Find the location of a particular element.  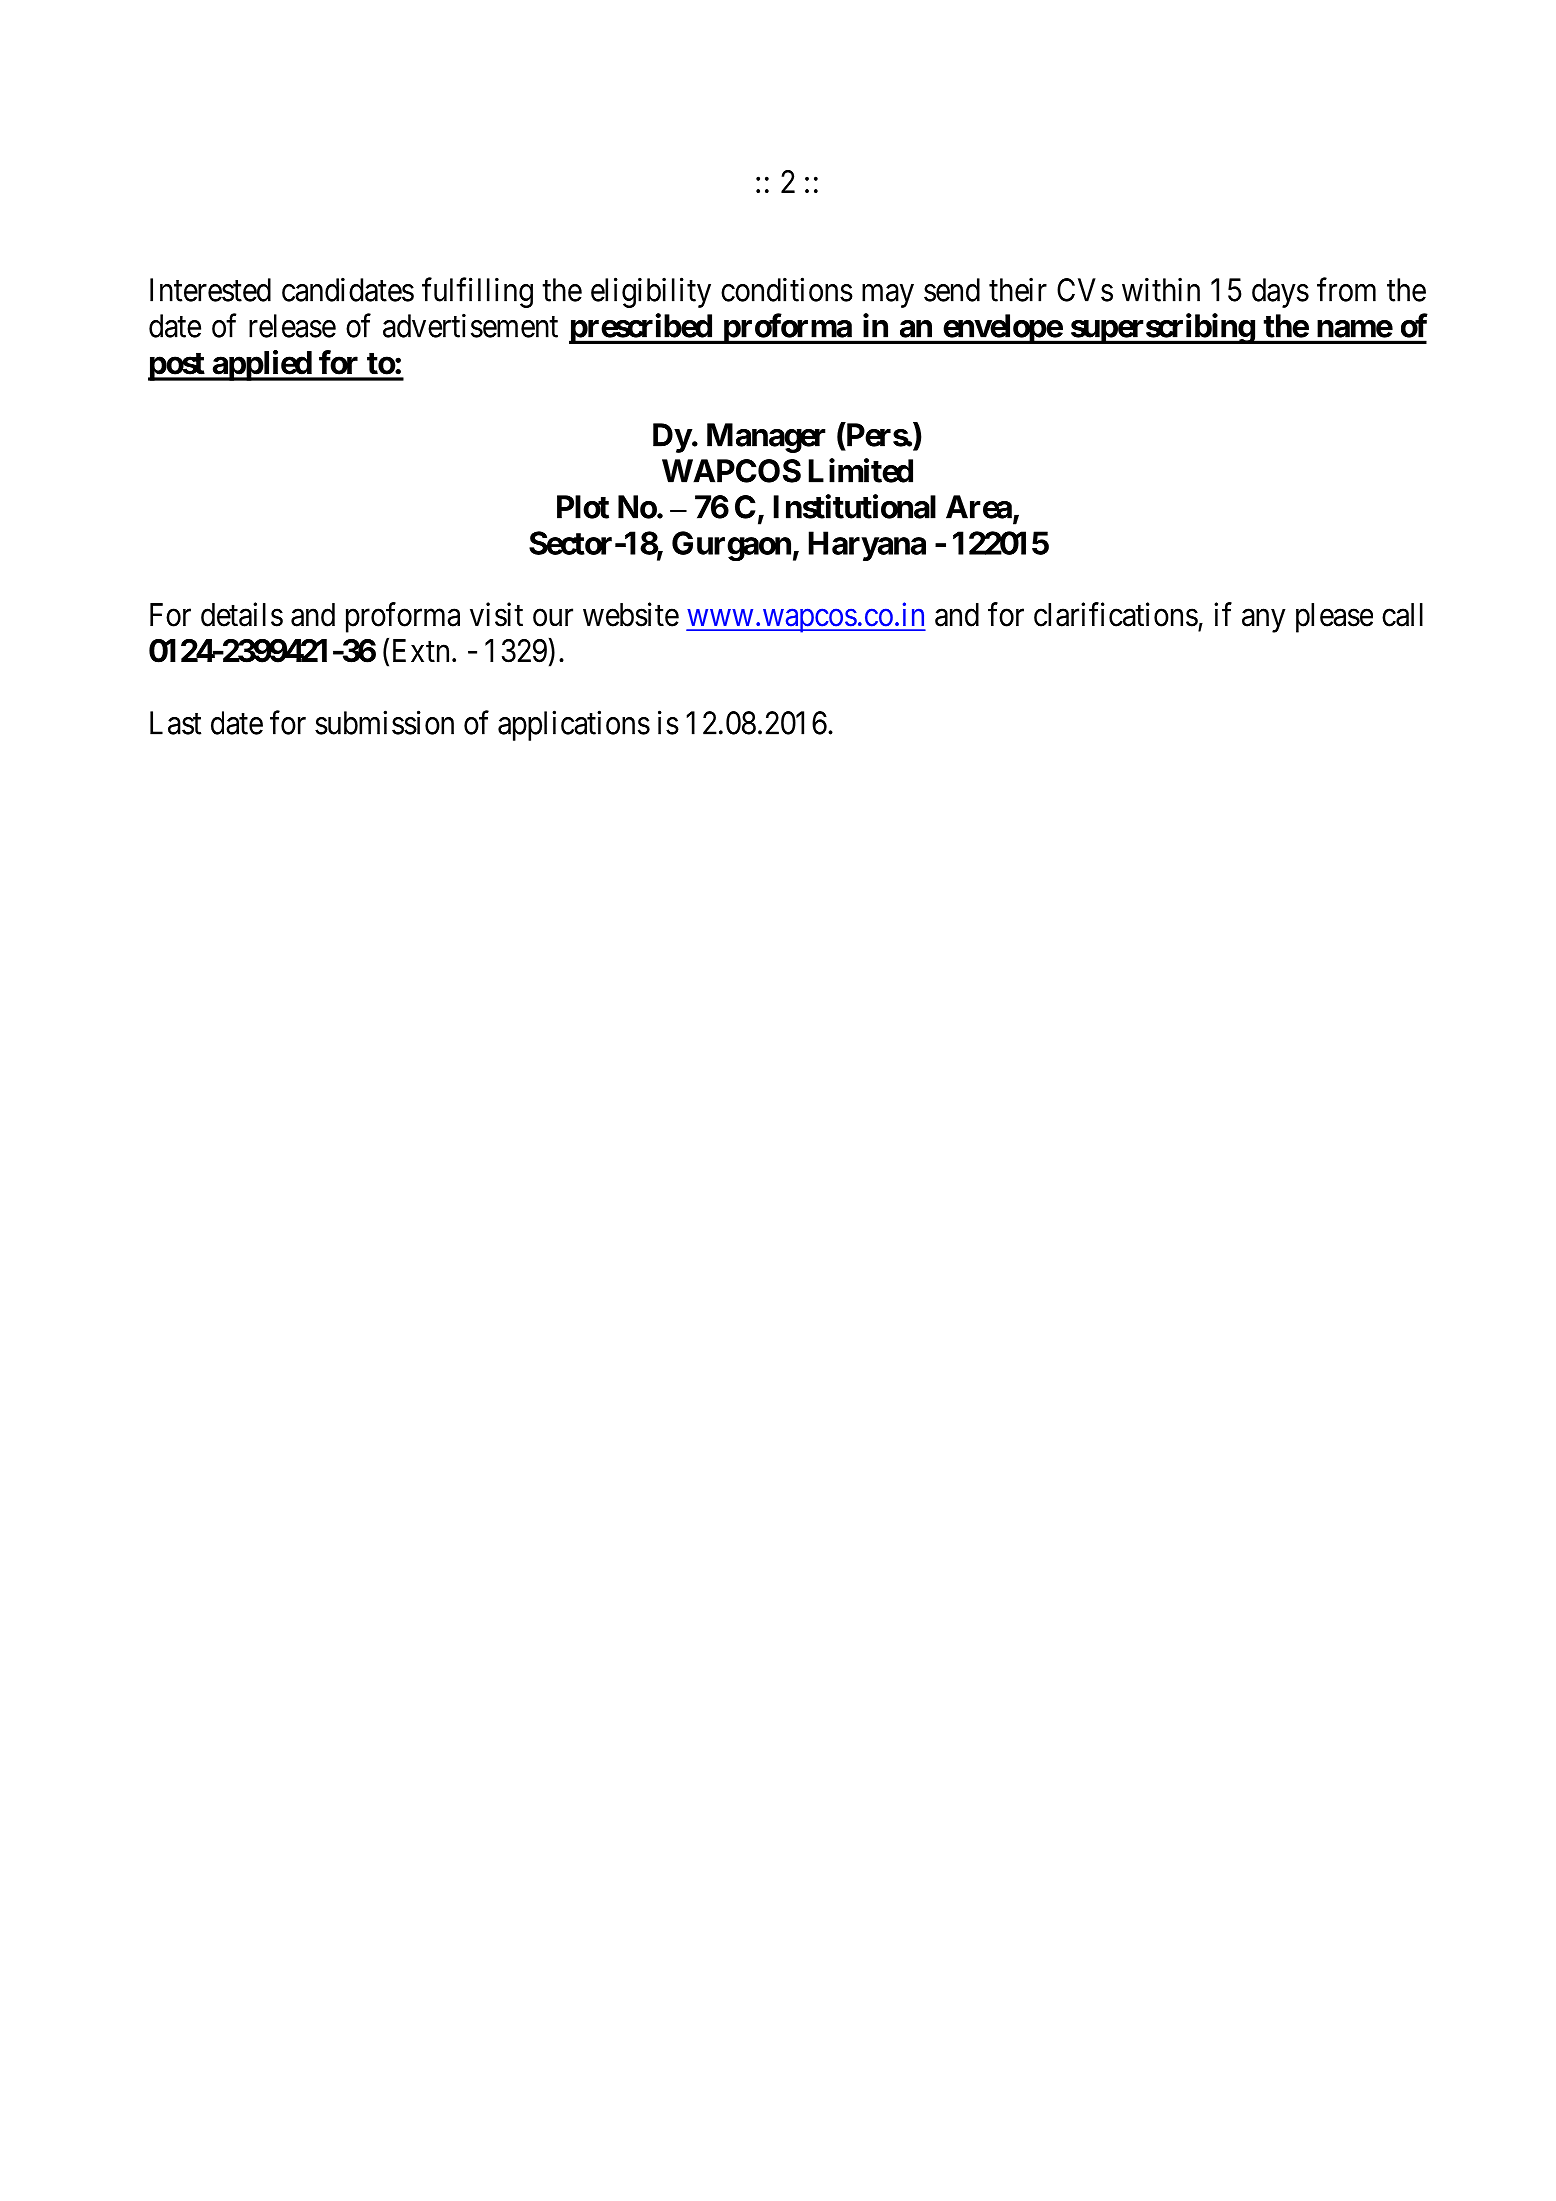

visit is located at coordinates (496, 614).
